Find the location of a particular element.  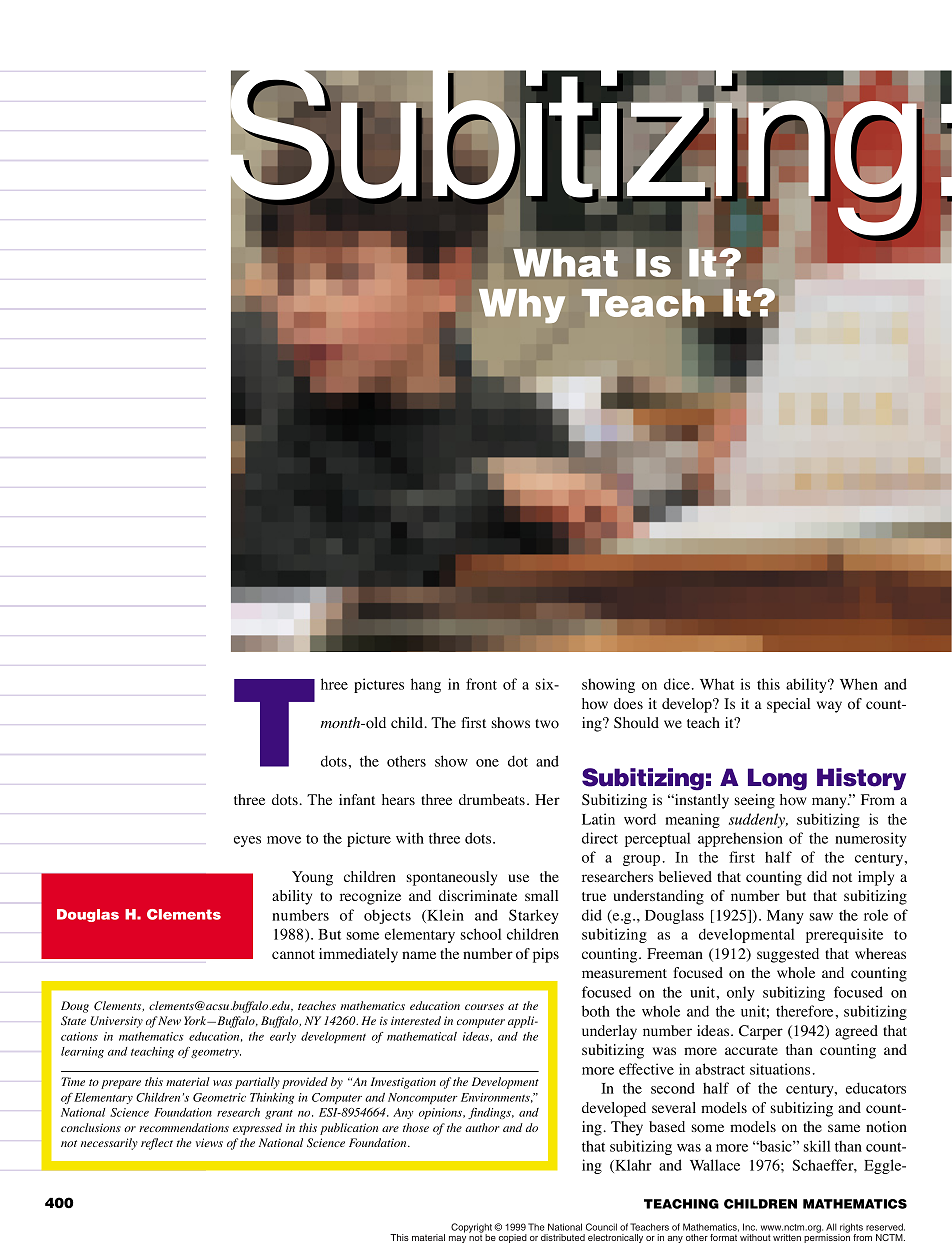

saw is located at coordinates (821, 917).
